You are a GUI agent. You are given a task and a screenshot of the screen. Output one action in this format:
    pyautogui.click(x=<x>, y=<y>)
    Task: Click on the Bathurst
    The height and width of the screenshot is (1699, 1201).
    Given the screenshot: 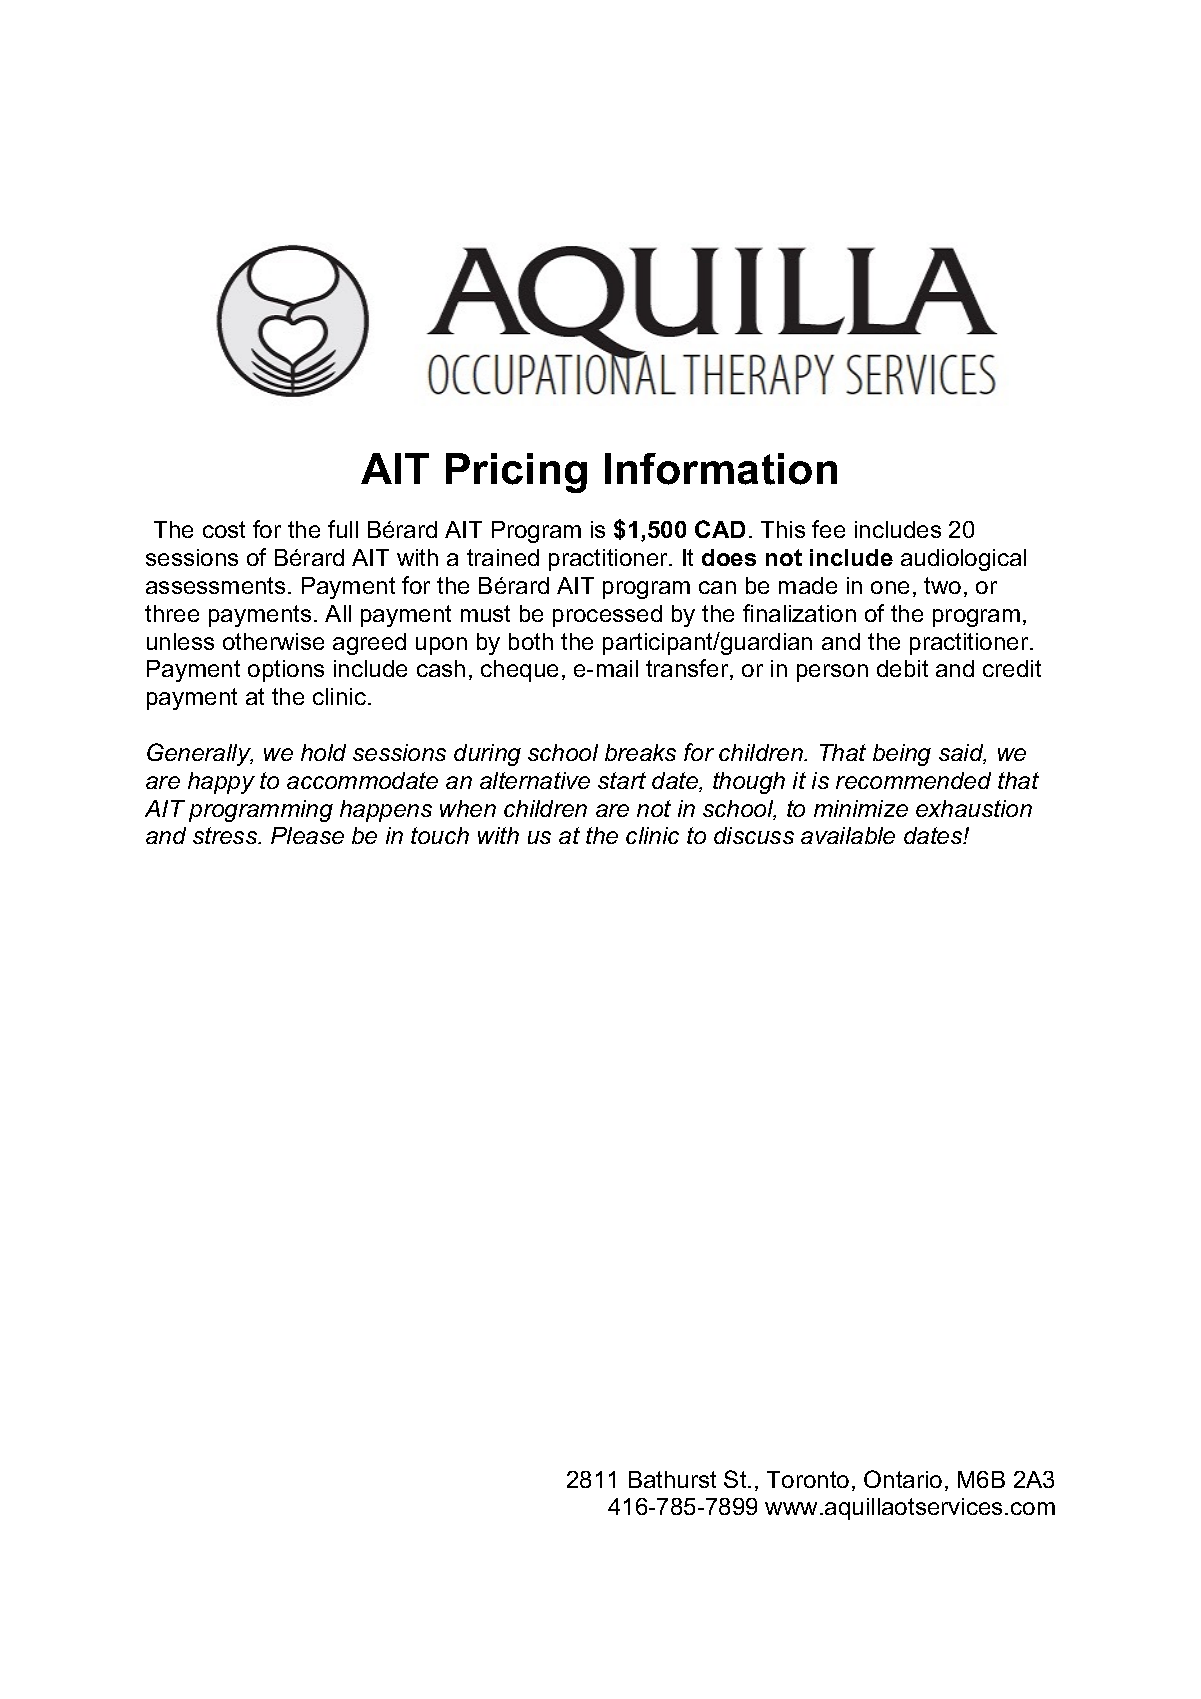 What is the action you would take?
    pyautogui.click(x=672, y=1479)
